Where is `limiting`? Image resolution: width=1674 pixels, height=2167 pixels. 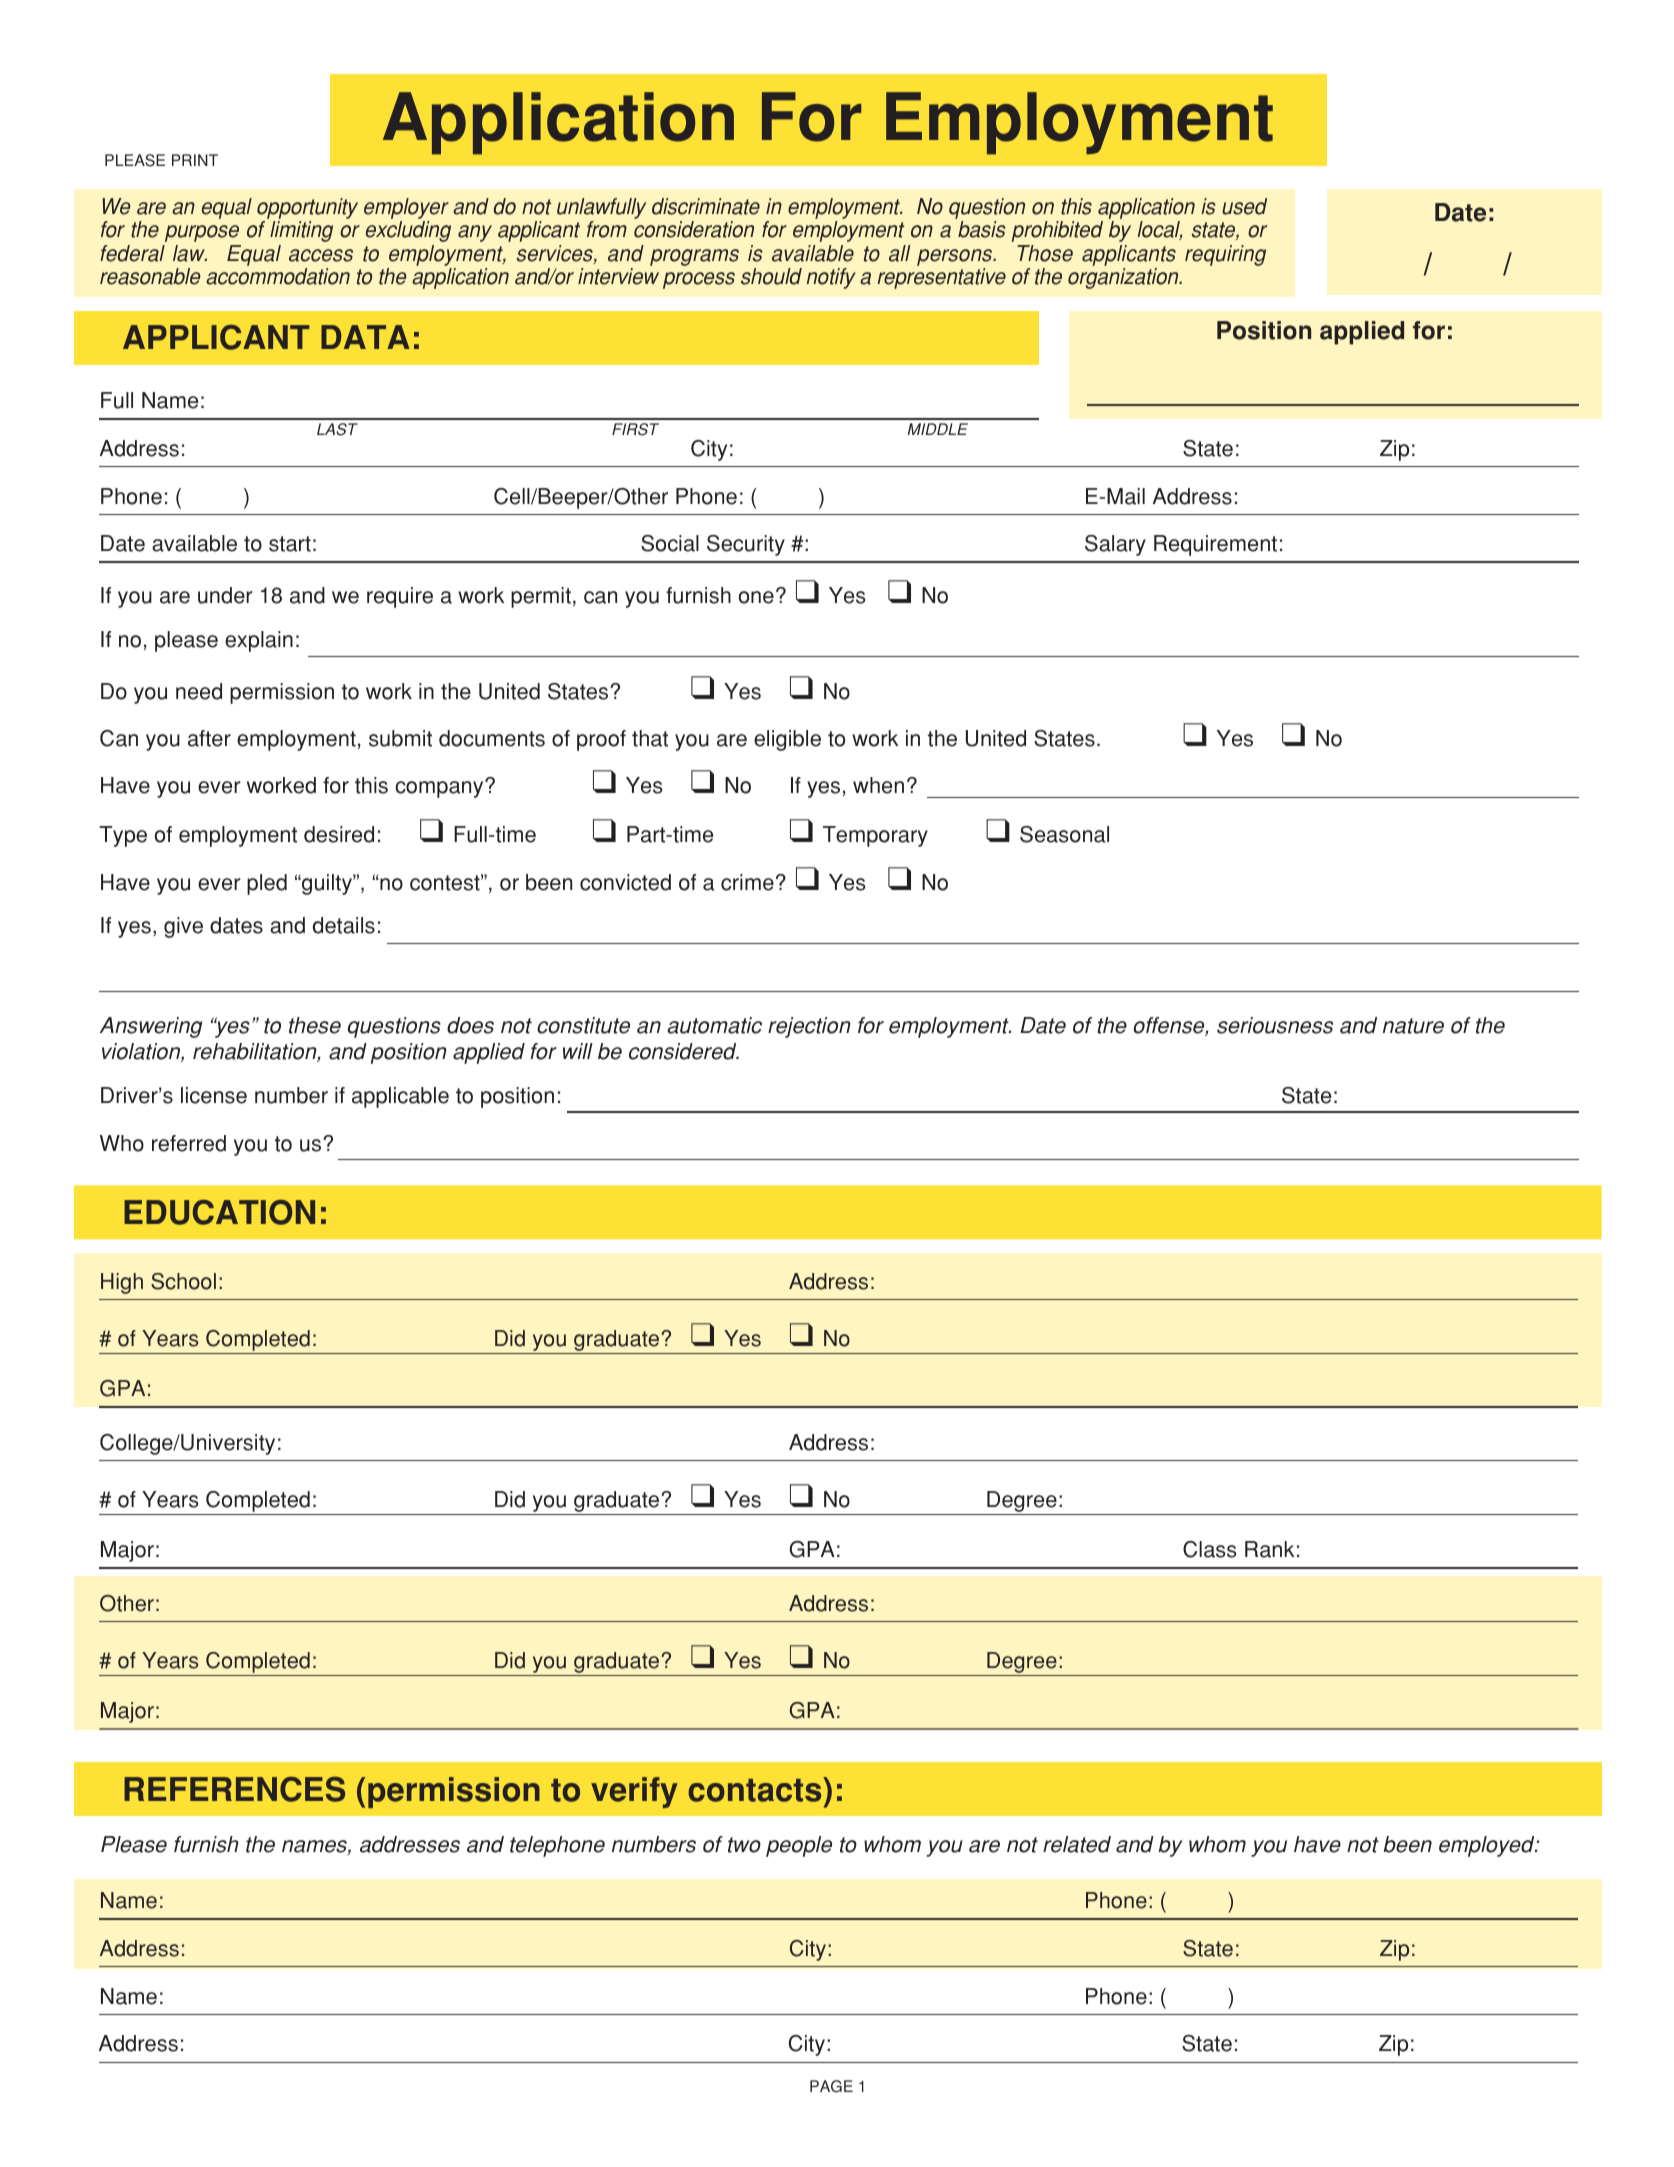
limiting is located at coordinates (301, 231).
